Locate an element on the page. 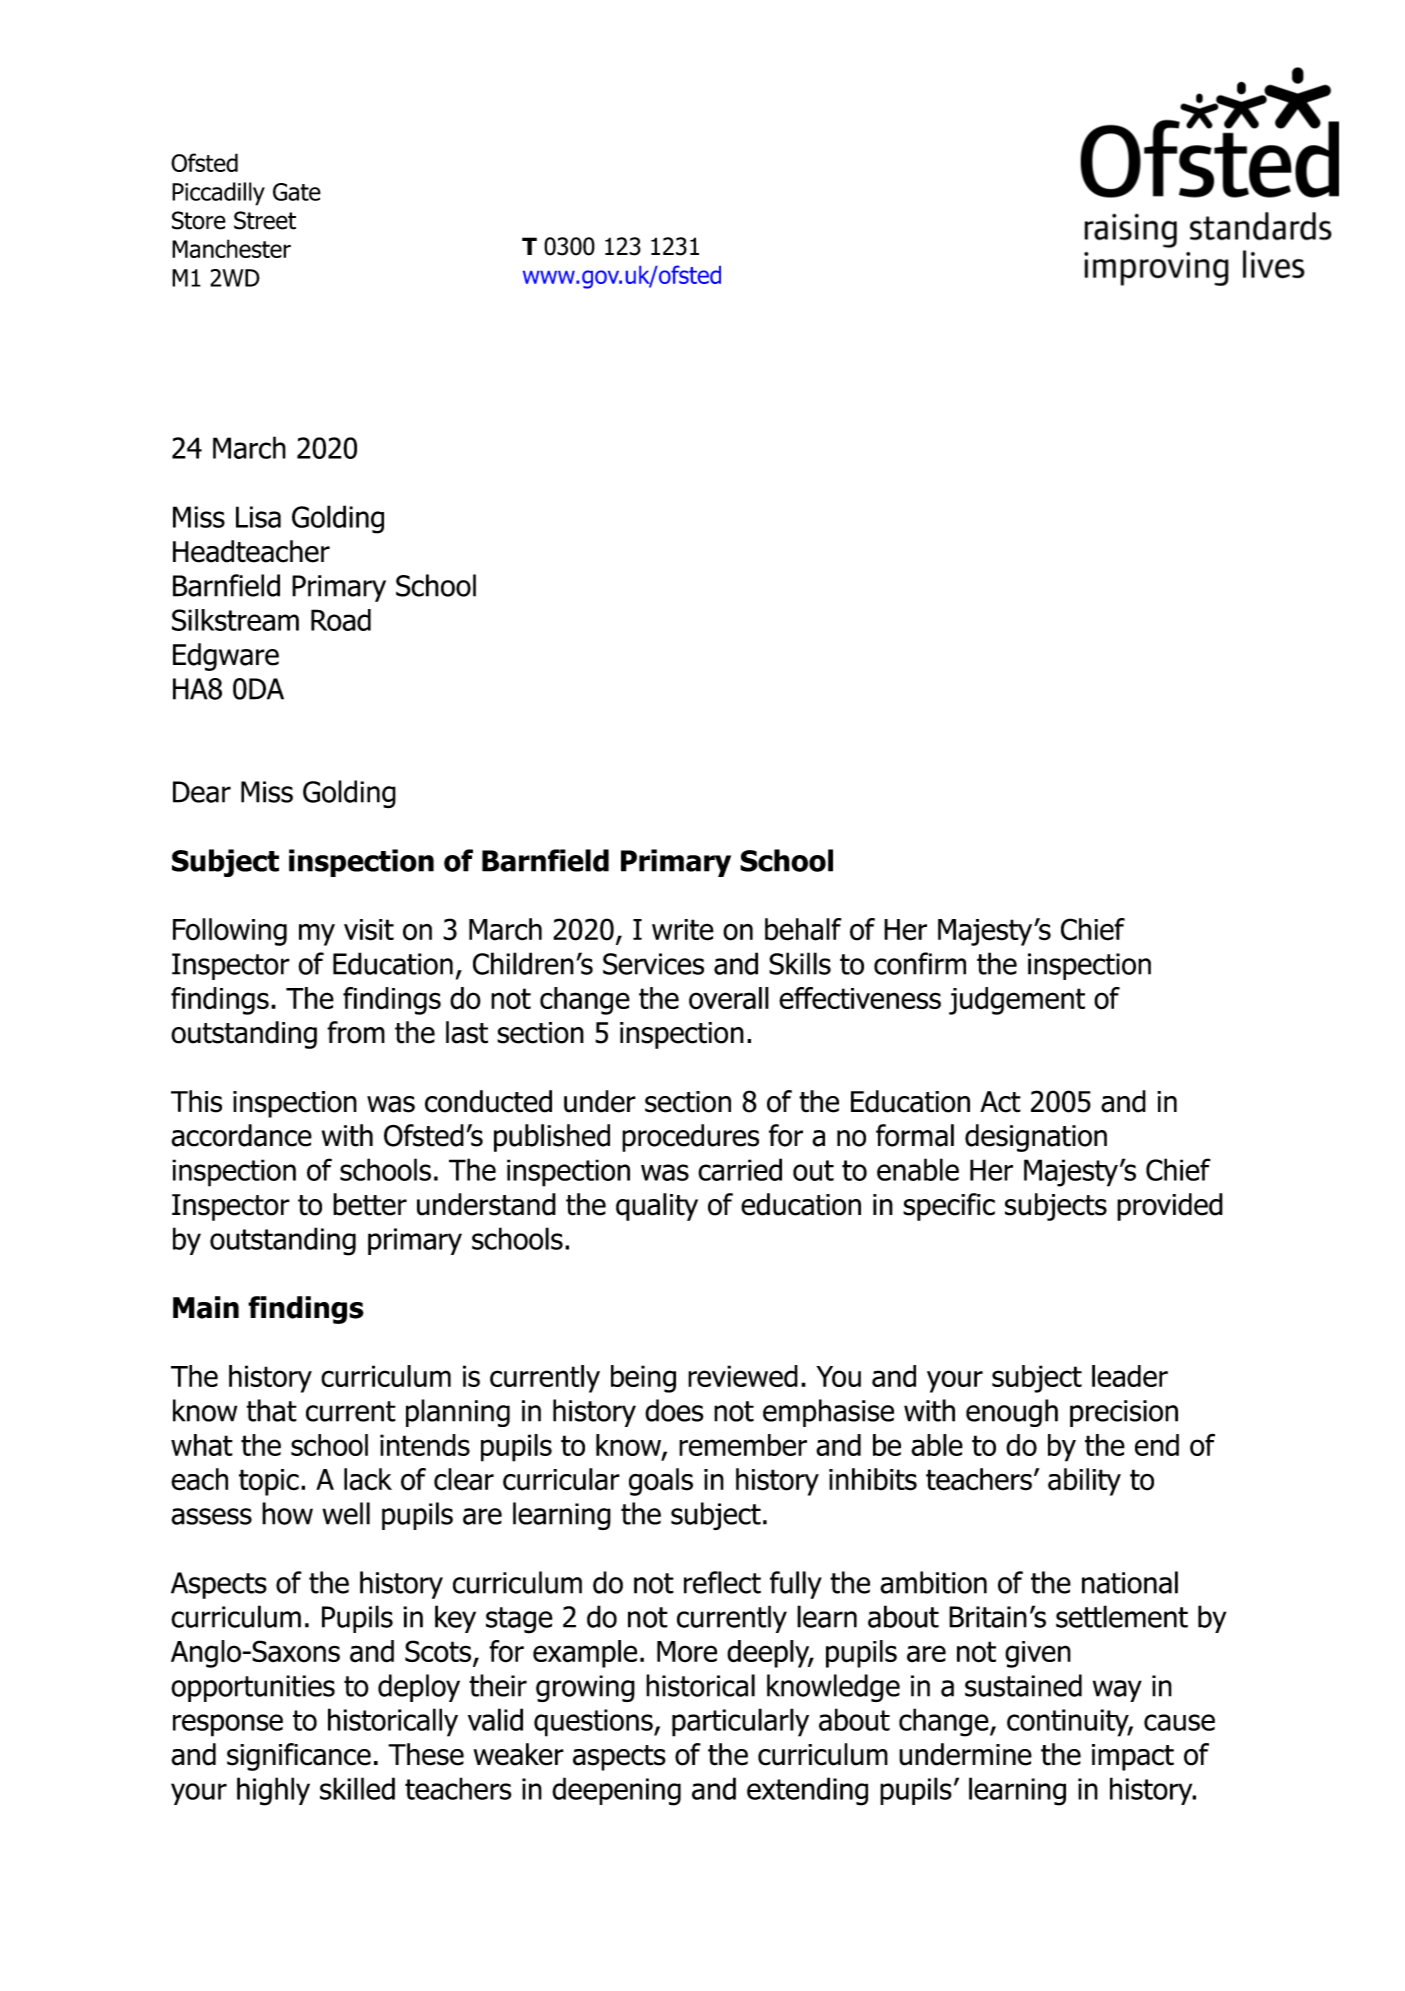 The width and height of the page is (1405, 1991). significance is located at coordinates (299, 1757).
